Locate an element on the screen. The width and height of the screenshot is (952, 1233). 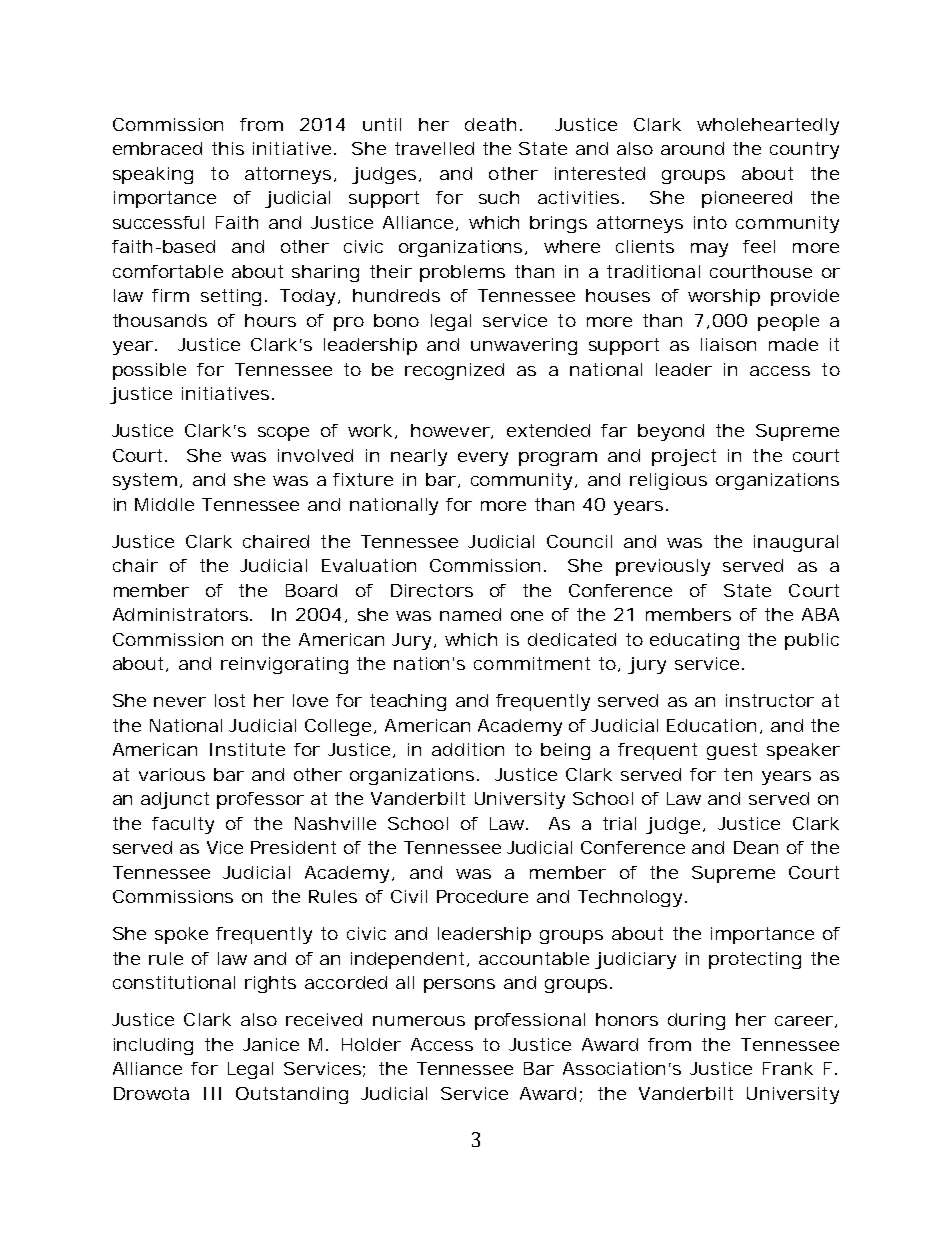
Institute is located at coordinates (247, 749).
